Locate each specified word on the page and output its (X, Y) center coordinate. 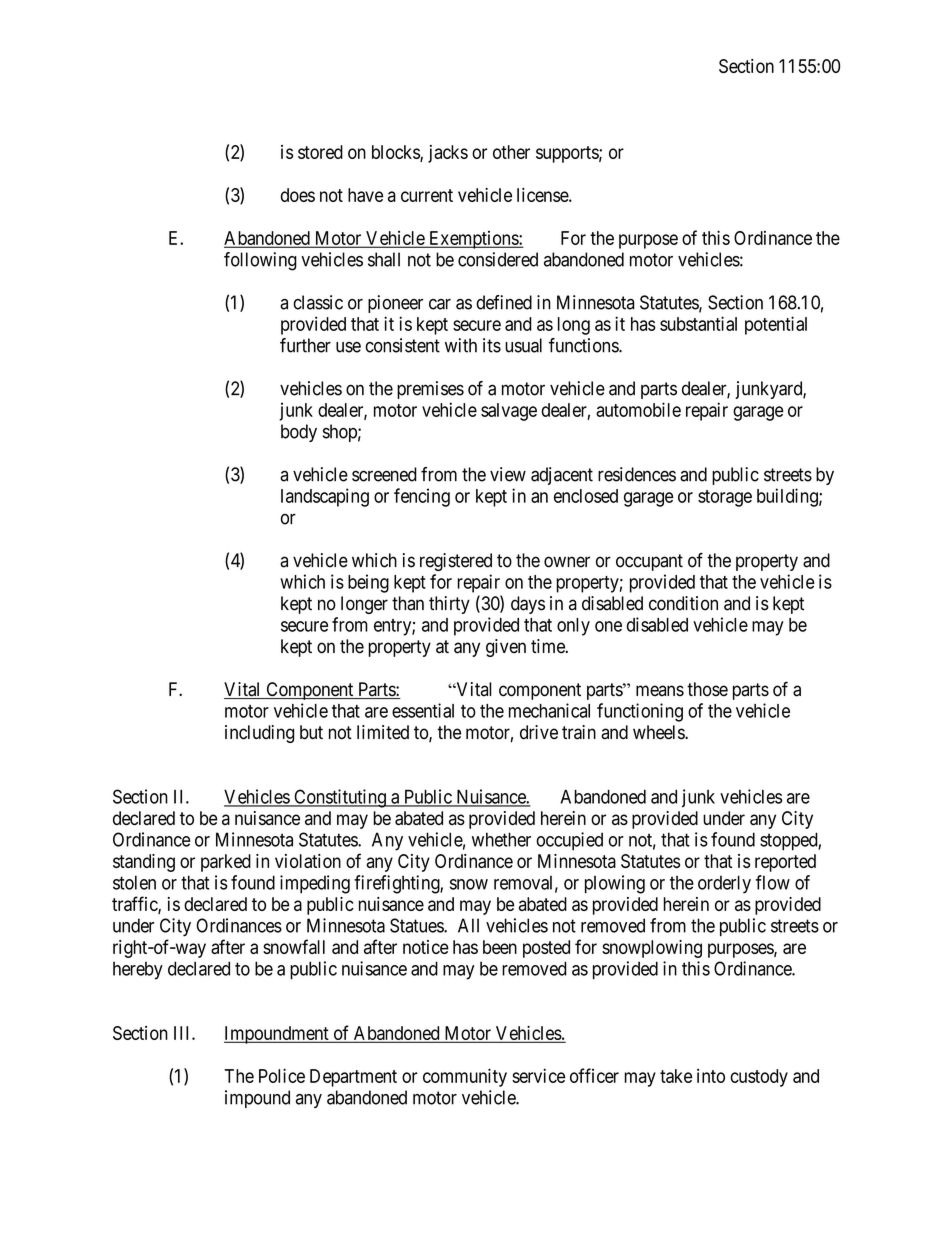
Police (282, 1075)
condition (683, 603)
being (368, 583)
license (543, 195)
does (298, 195)
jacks (448, 154)
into (711, 1076)
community (465, 1077)
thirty (449, 605)
